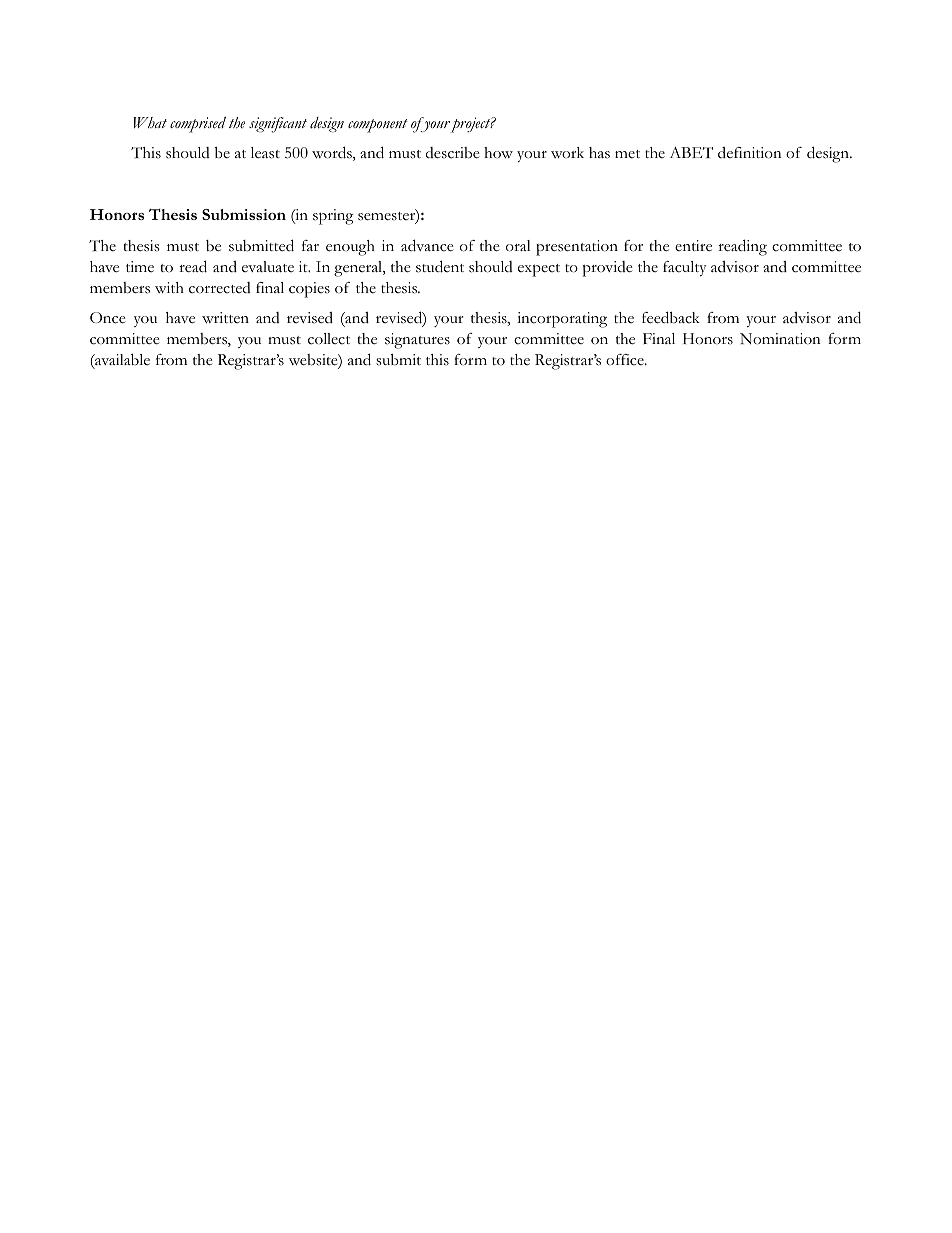  I want to click on far, so click(310, 245).
